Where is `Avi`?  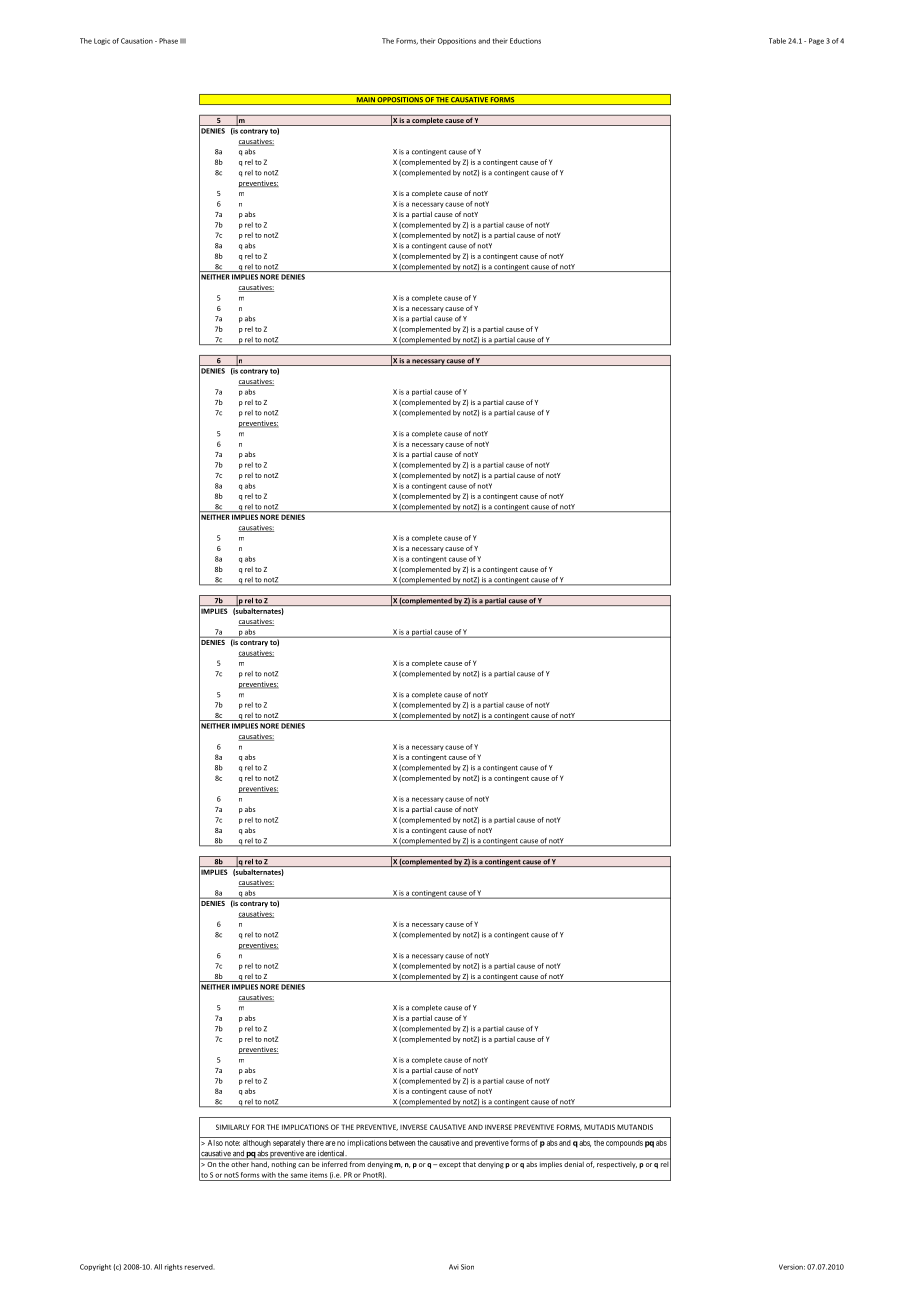 Avi is located at coordinates (454, 1267).
